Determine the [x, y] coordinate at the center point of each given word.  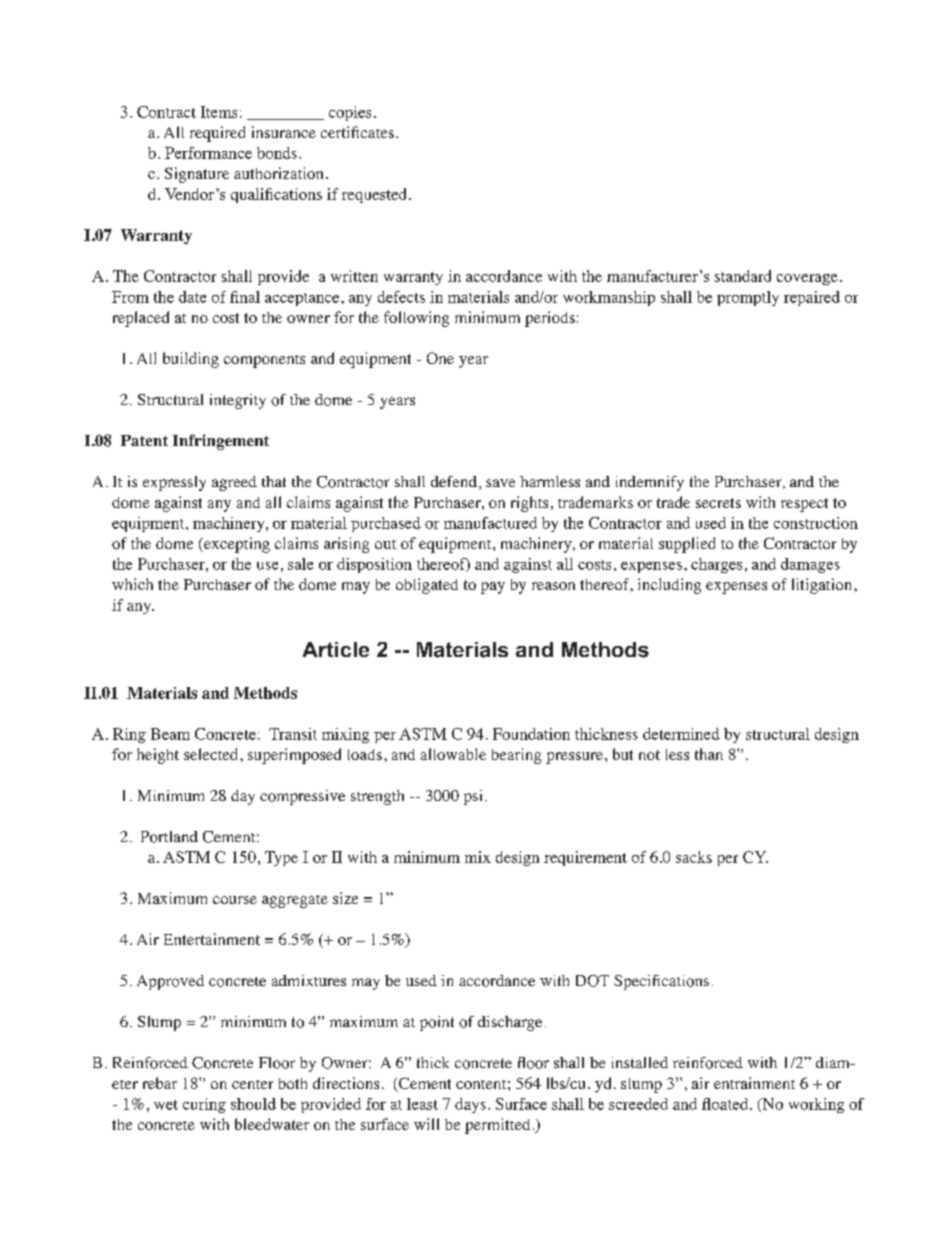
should [253, 1104]
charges [716, 565]
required [217, 134]
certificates [357, 132]
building [191, 360]
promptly [748, 298]
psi [475, 797]
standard [743, 276]
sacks [694, 857]
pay [493, 588]
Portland [169, 837]
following [416, 319]
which [132, 584]
